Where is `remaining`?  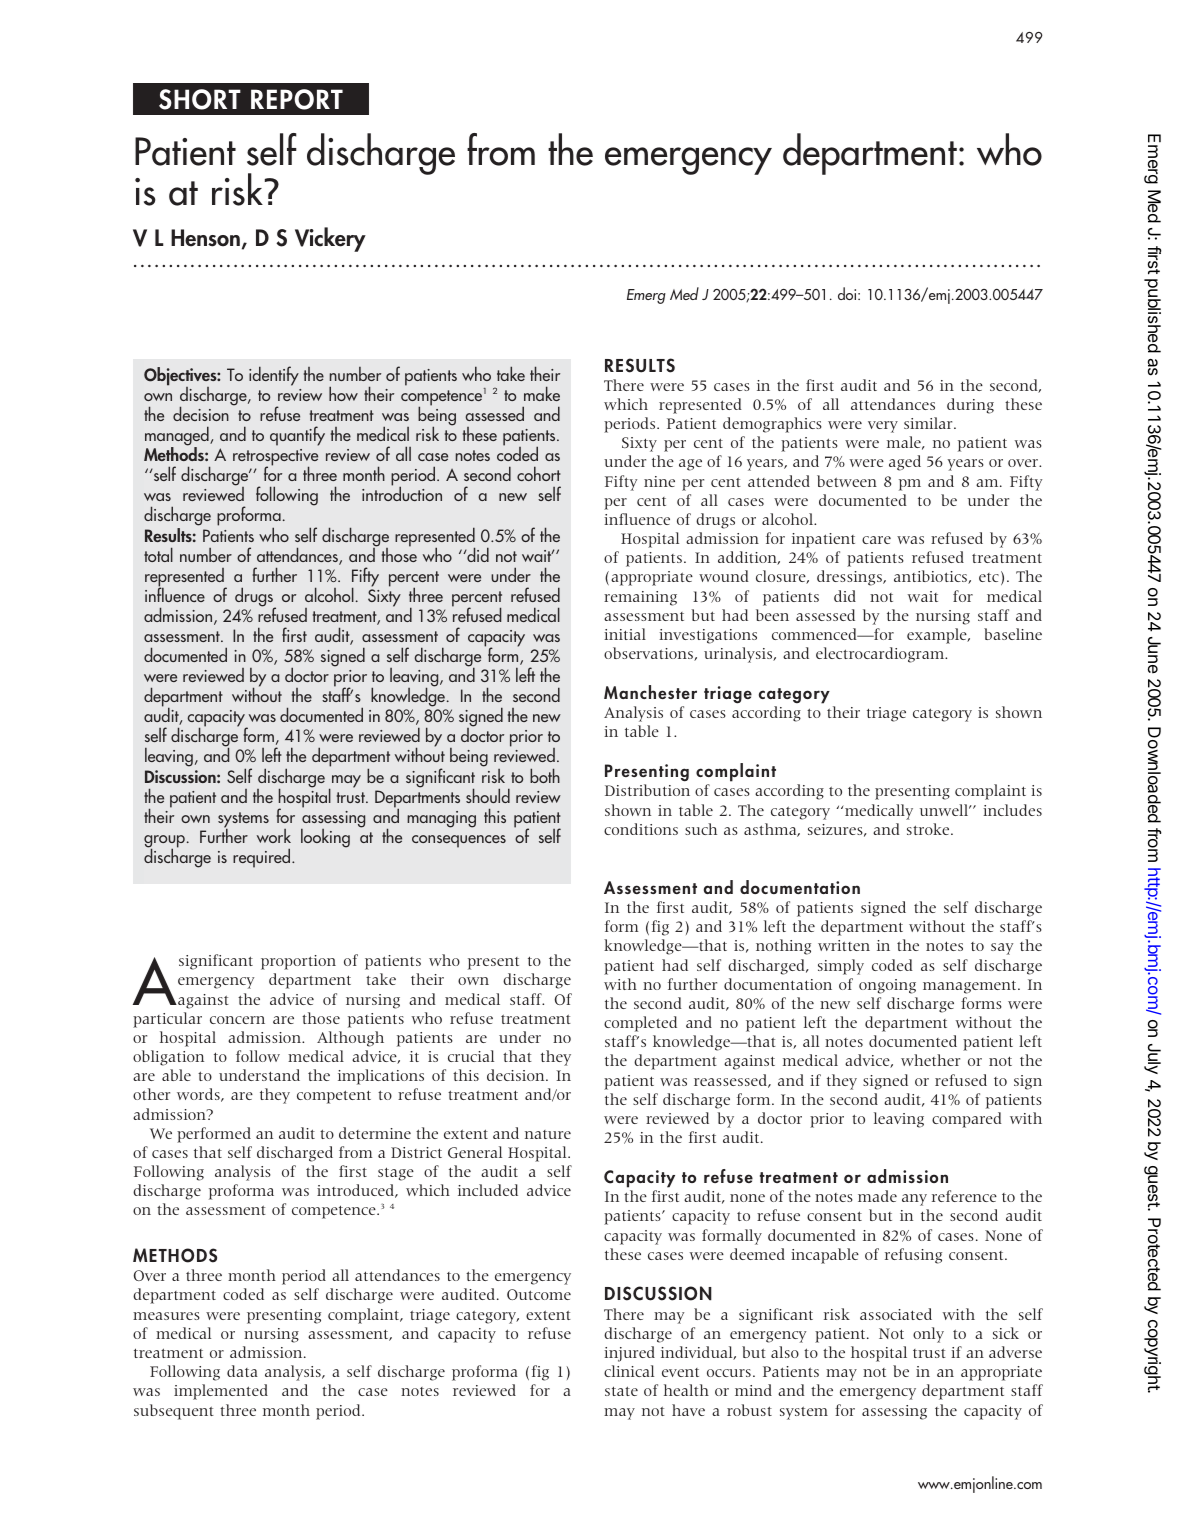
remaining is located at coordinates (640, 598).
